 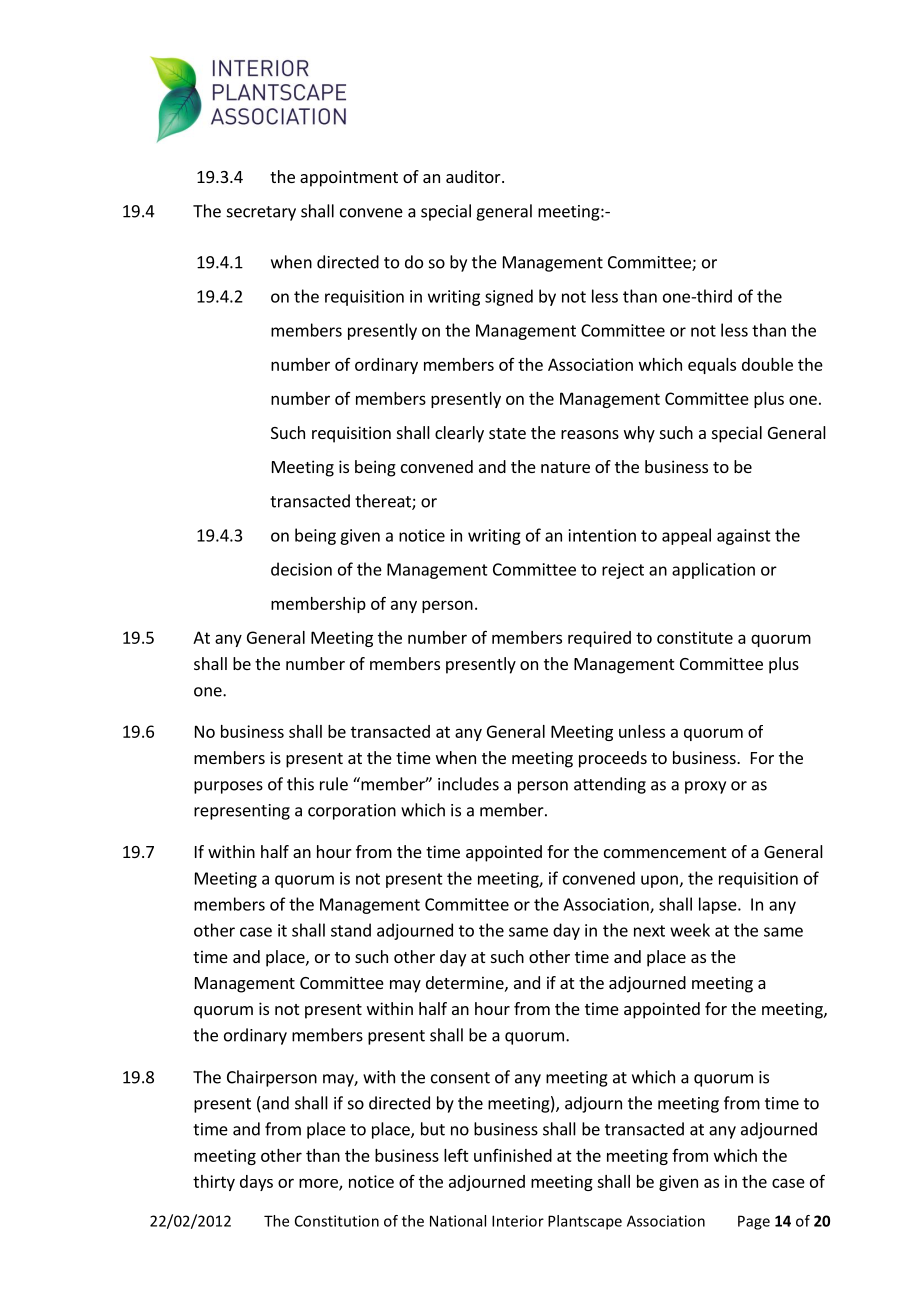 What do you see at coordinates (300, 784) in the screenshot?
I see `this` at bounding box center [300, 784].
